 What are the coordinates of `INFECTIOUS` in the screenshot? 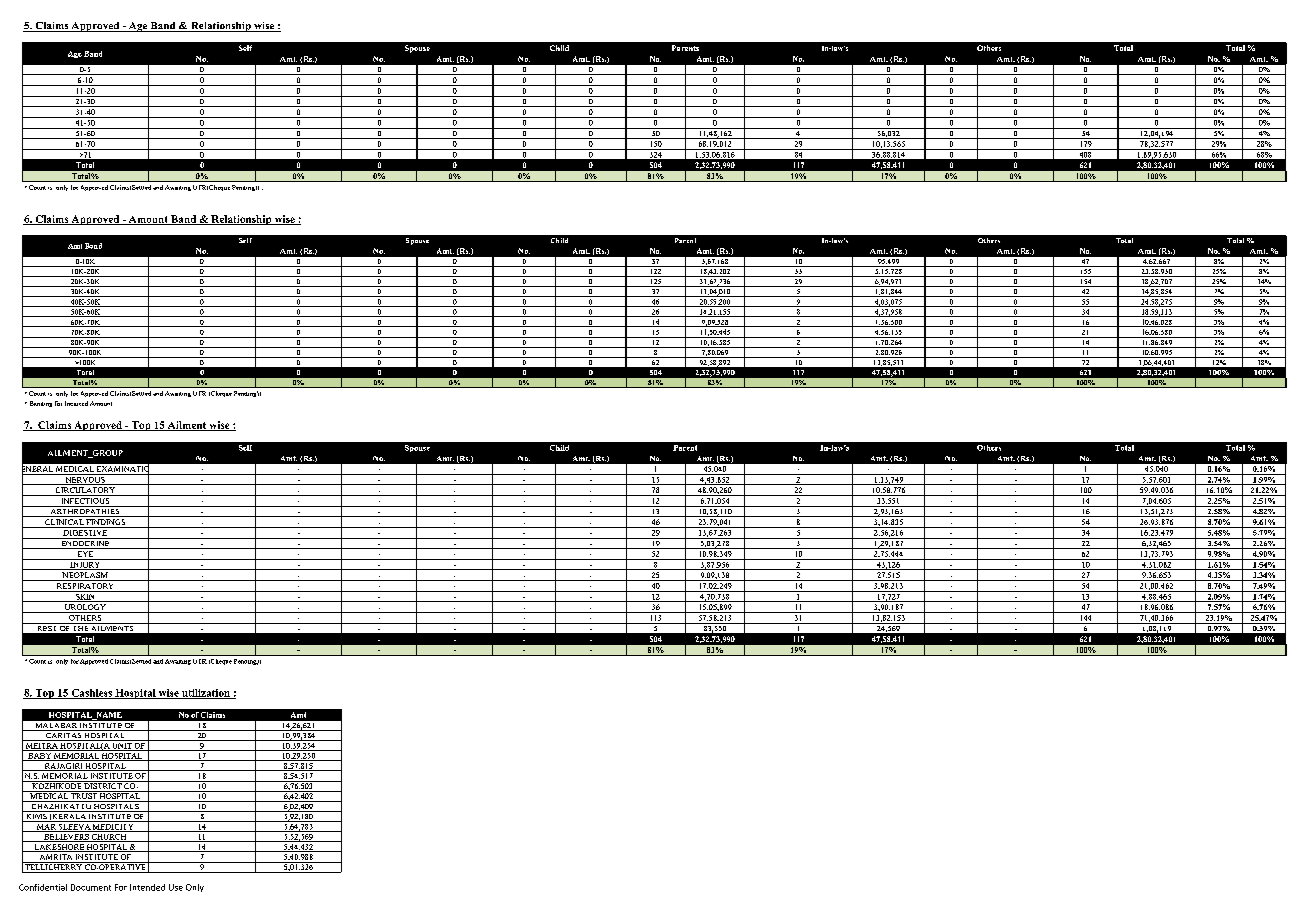 It's located at (85, 499).
